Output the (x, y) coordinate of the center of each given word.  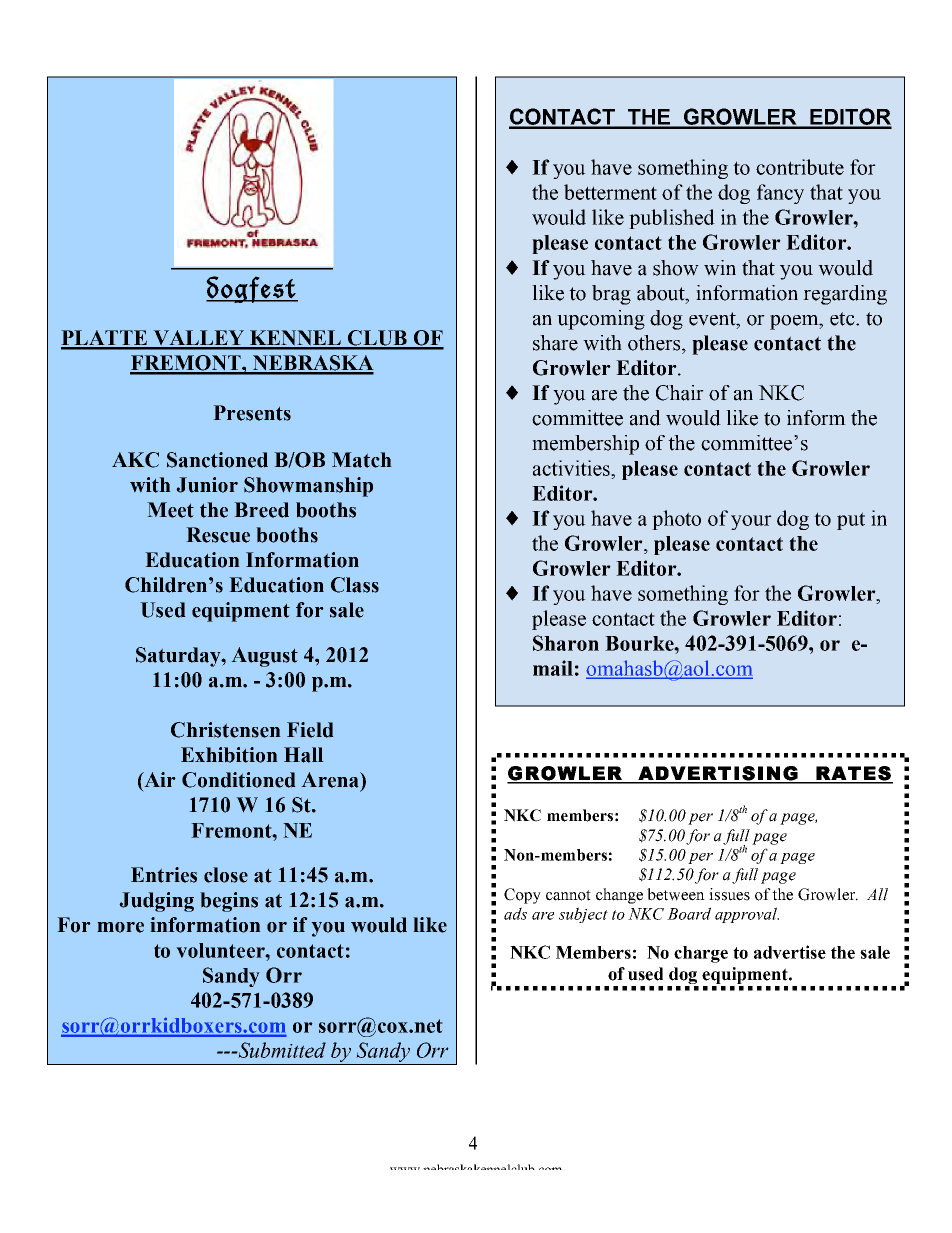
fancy (780, 194)
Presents (252, 413)
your (751, 522)
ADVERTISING (718, 774)
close (226, 875)
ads (515, 913)
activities (572, 468)
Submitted (281, 1050)
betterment (610, 192)
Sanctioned (217, 460)
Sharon (566, 643)
